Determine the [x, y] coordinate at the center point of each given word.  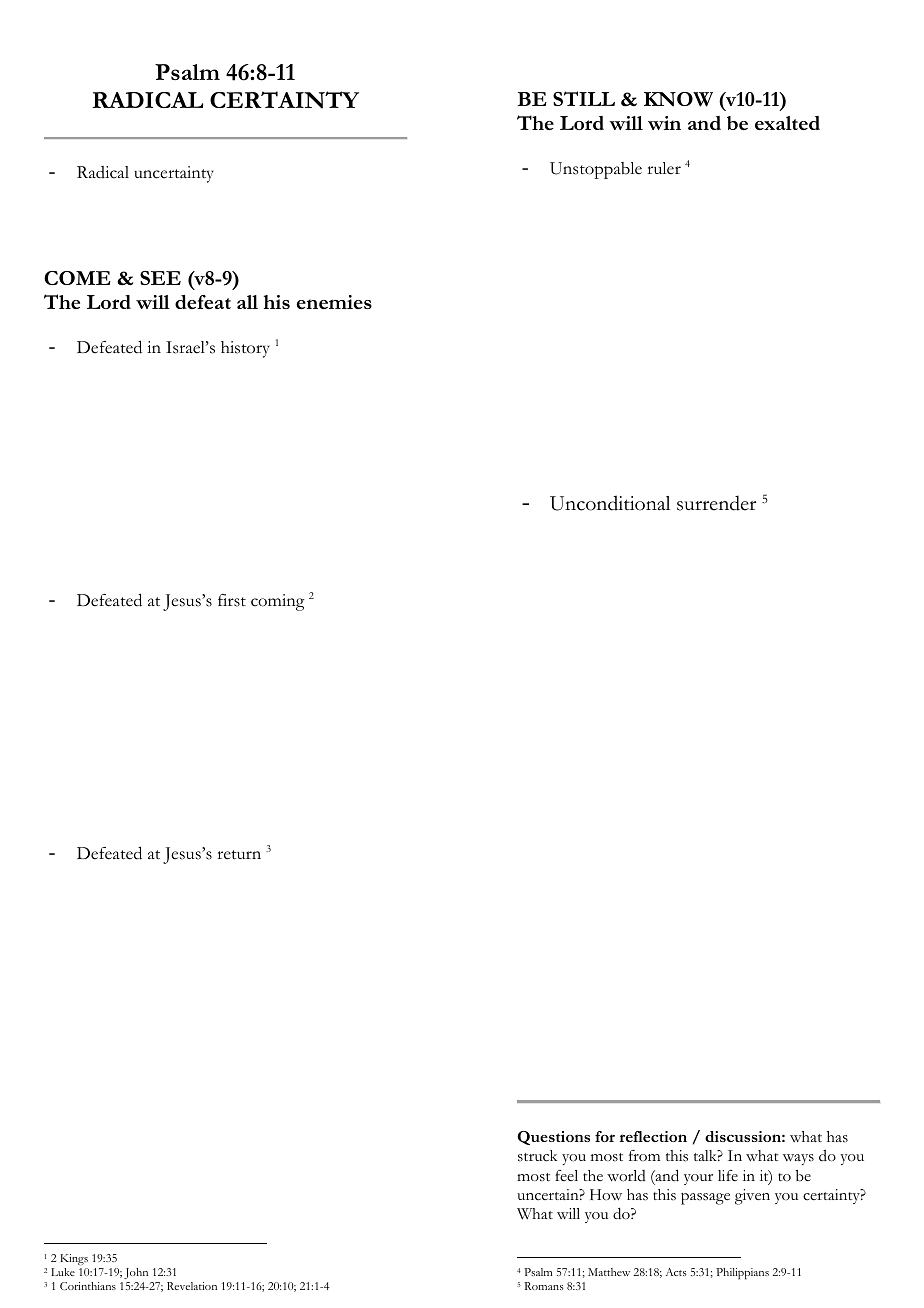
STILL [584, 98]
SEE [160, 278]
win [664, 123]
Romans [543, 1286]
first [232, 600]
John [136, 1273]
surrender [716, 503]
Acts [676, 1272]
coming [277, 602]
